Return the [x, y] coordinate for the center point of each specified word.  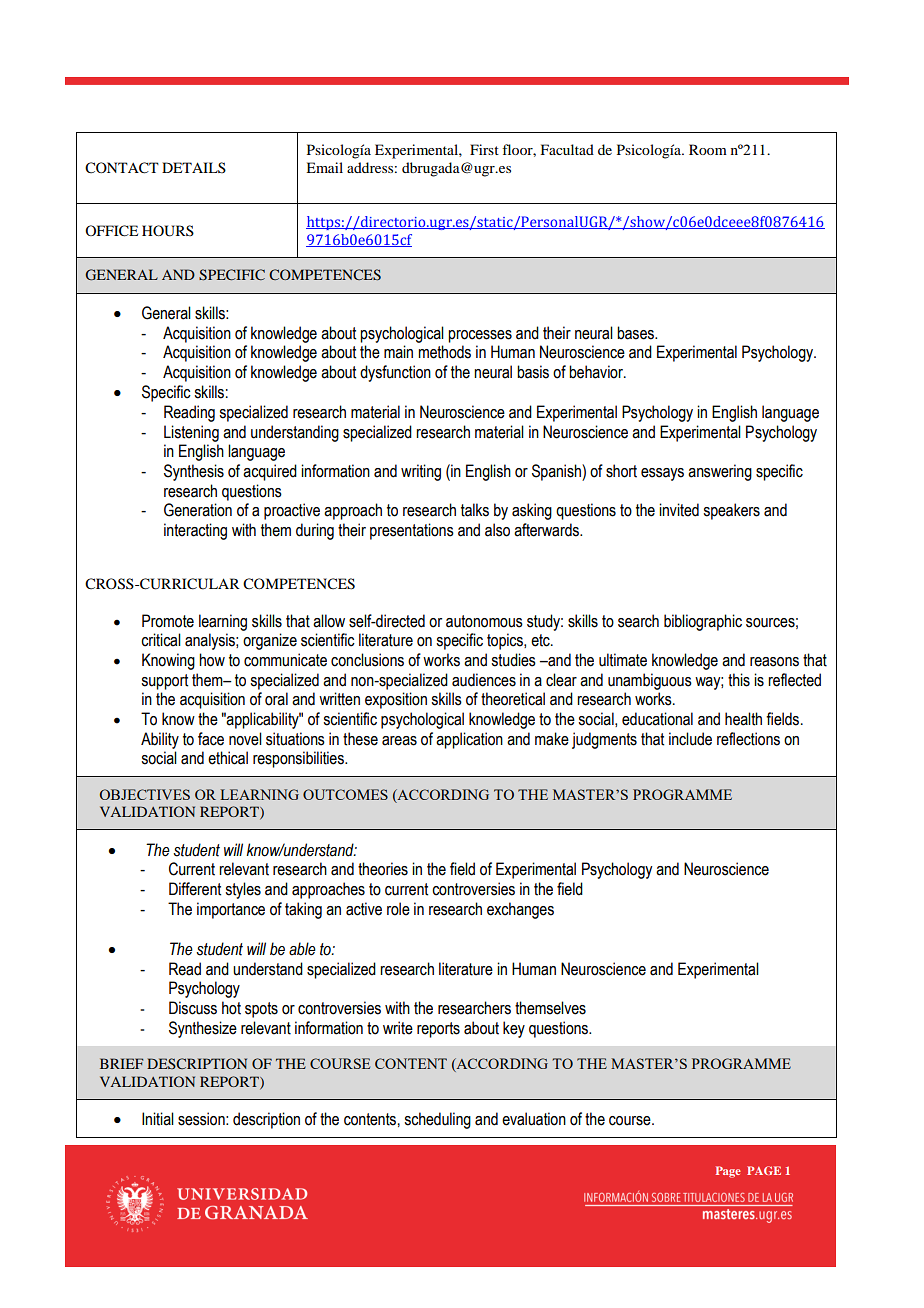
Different [195, 889]
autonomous [484, 621]
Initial [158, 1119]
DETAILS [194, 167]
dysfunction [395, 373]
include [690, 739]
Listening [191, 433]
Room [708, 149]
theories [383, 869]
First [484, 149]
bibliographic [703, 622]
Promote [168, 621]
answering [720, 472]
